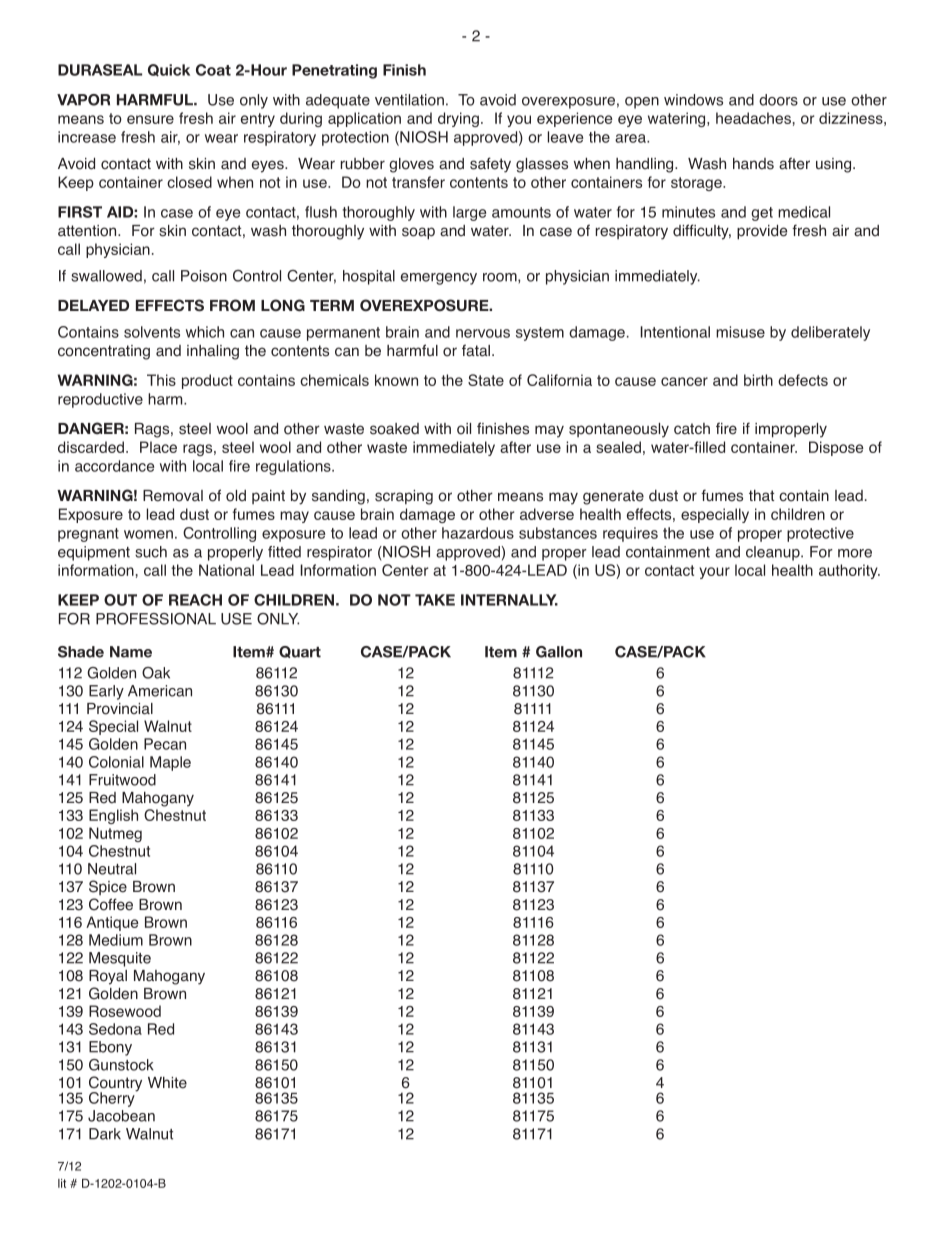 The width and height of the screenshot is (952, 1233). Describe the element at coordinates (105, 1134) in the screenshot. I see `Dark` at that location.
